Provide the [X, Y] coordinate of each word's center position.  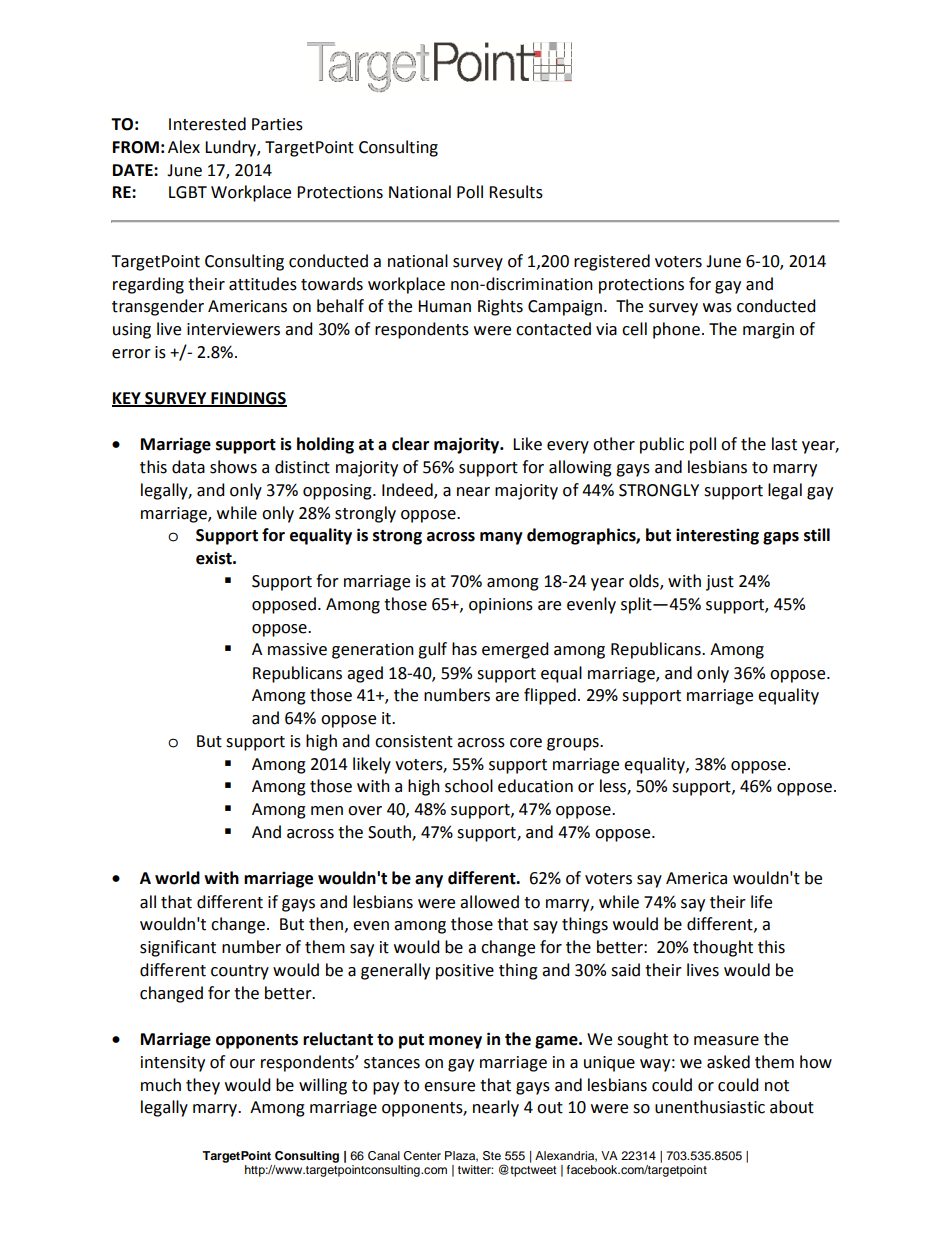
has [464, 649]
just [720, 583]
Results [516, 192]
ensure [449, 1087]
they [203, 1086]
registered [612, 262]
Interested [207, 124]
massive [297, 649]
